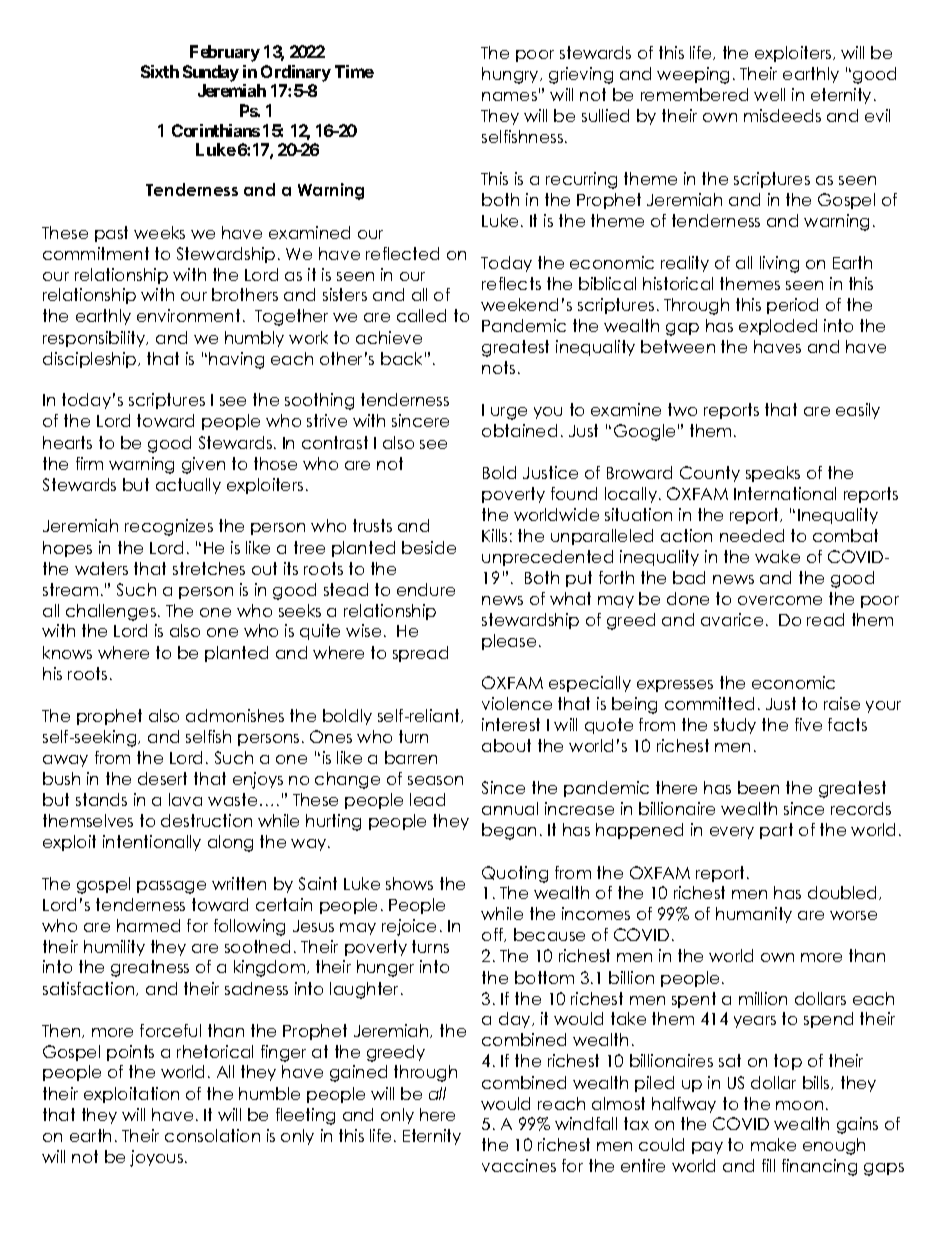 The image size is (952, 1233). I want to click on Quoting, so click(515, 874).
